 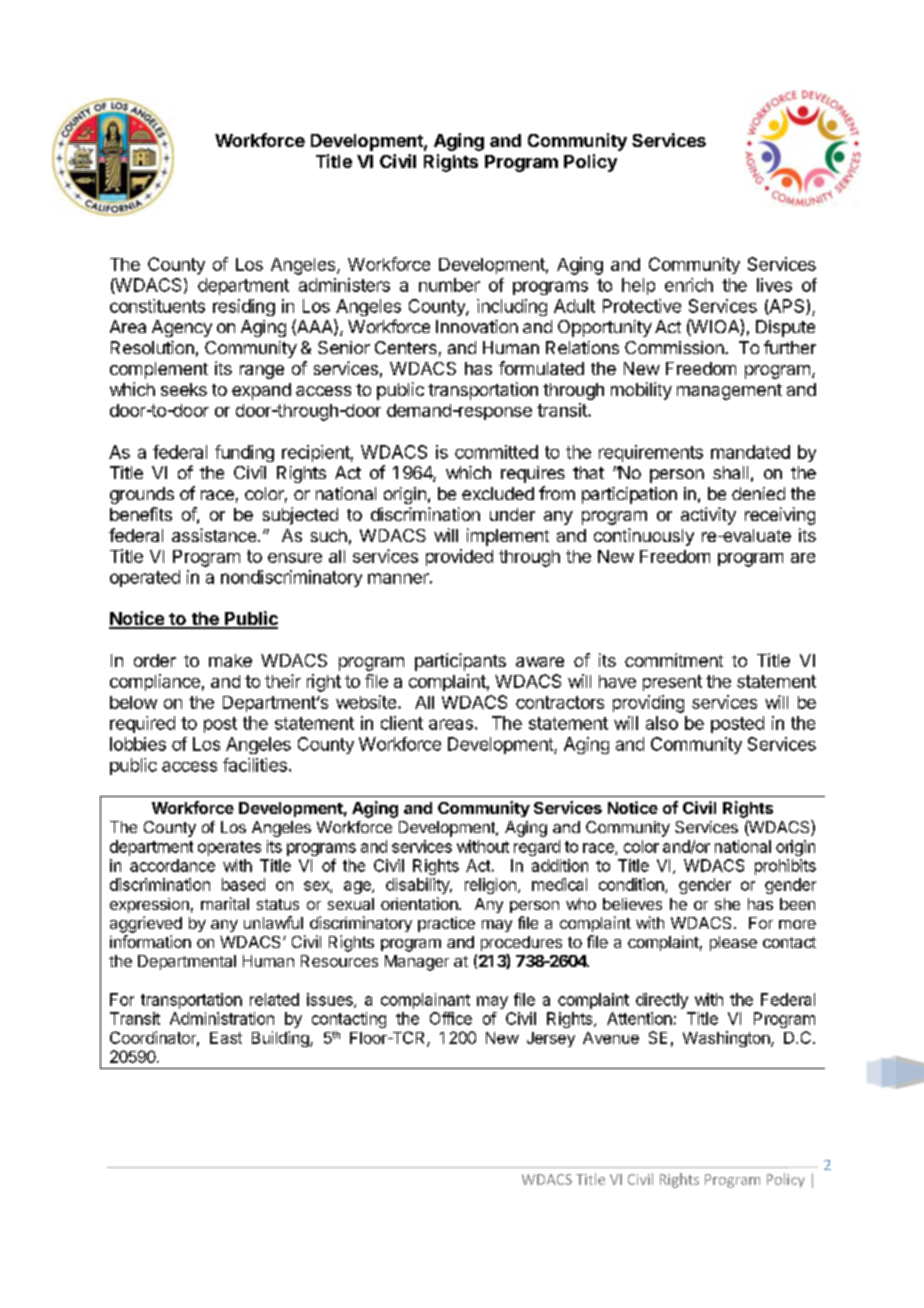 What do you see at coordinates (230, 660) in the image?
I see `make` at bounding box center [230, 660].
